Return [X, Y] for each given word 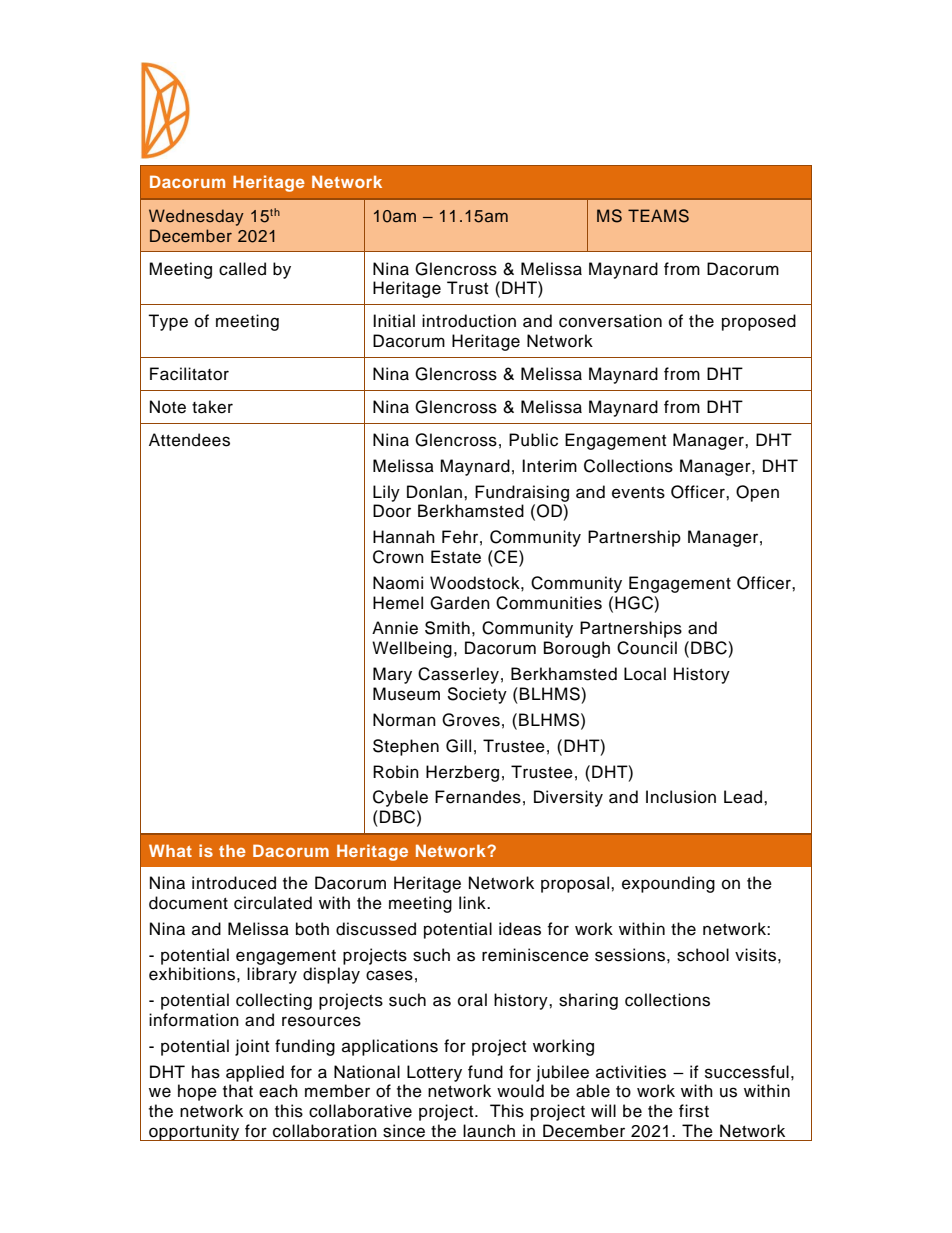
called [242, 269]
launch [489, 1131]
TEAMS [658, 216]
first [694, 1111]
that [238, 1090]
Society [477, 695]
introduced [234, 883]
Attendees [189, 440]
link [473, 902]
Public [533, 440]
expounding [668, 884]
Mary [392, 675]
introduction [469, 321]
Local [645, 674]
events [638, 493]
